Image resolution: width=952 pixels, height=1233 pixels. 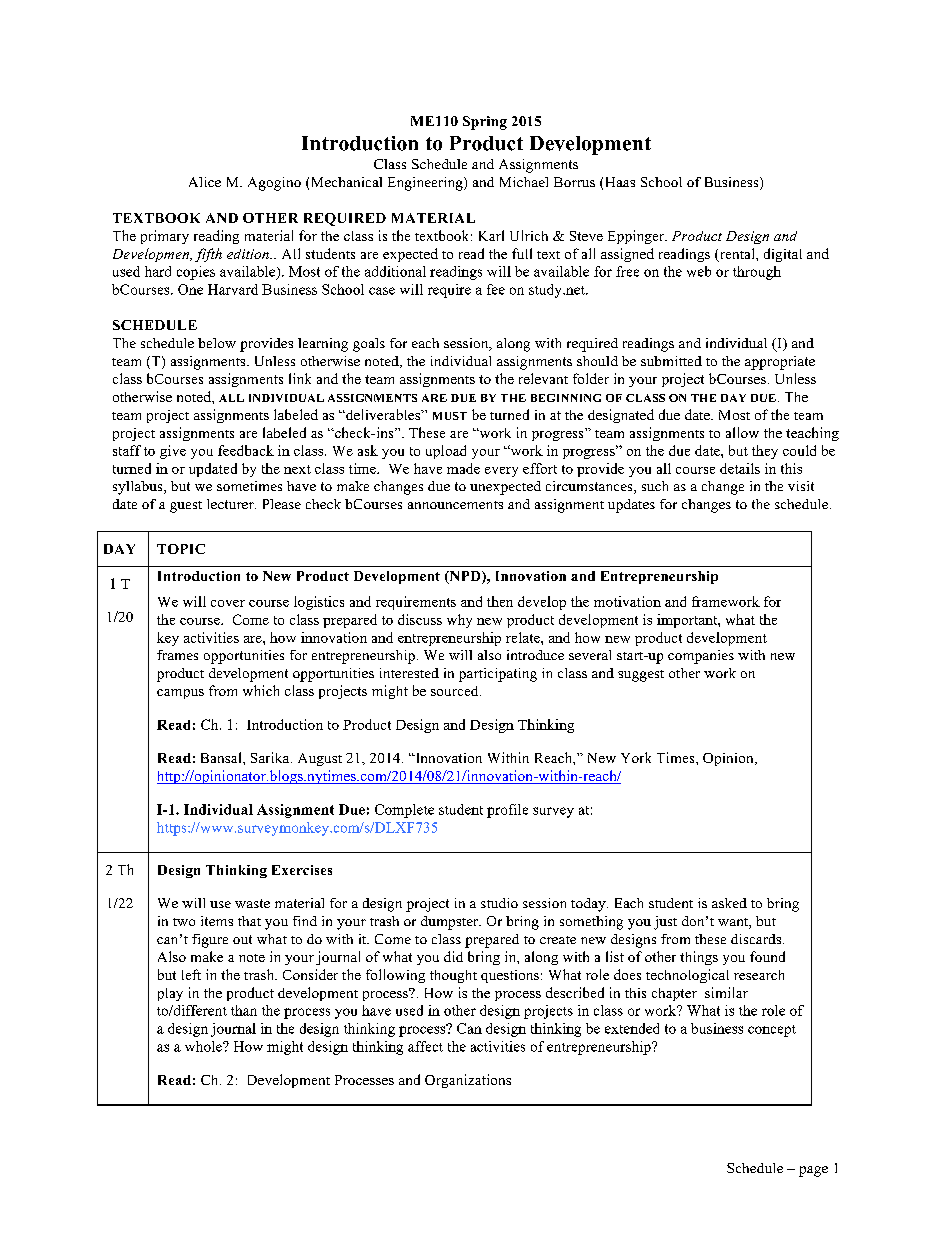 I want to click on lecturer, so click(x=231, y=504).
